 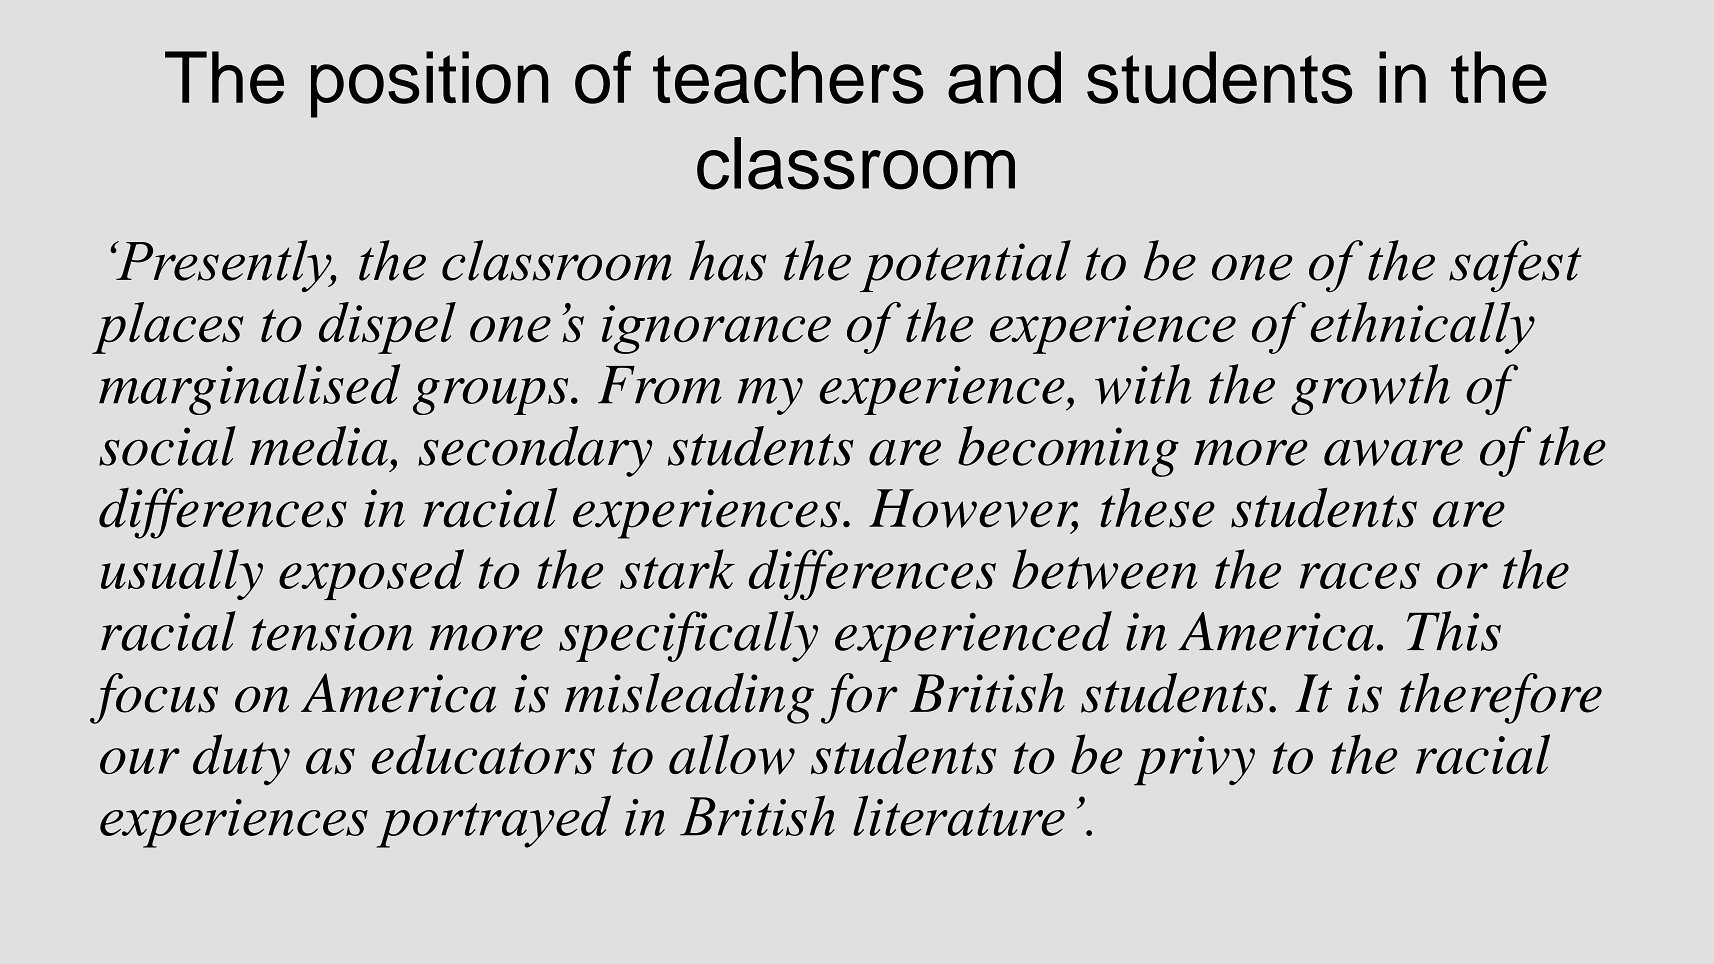 What do you see at coordinates (788, 77) in the image?
I see `teachers` at bounding box center [788, 77].
